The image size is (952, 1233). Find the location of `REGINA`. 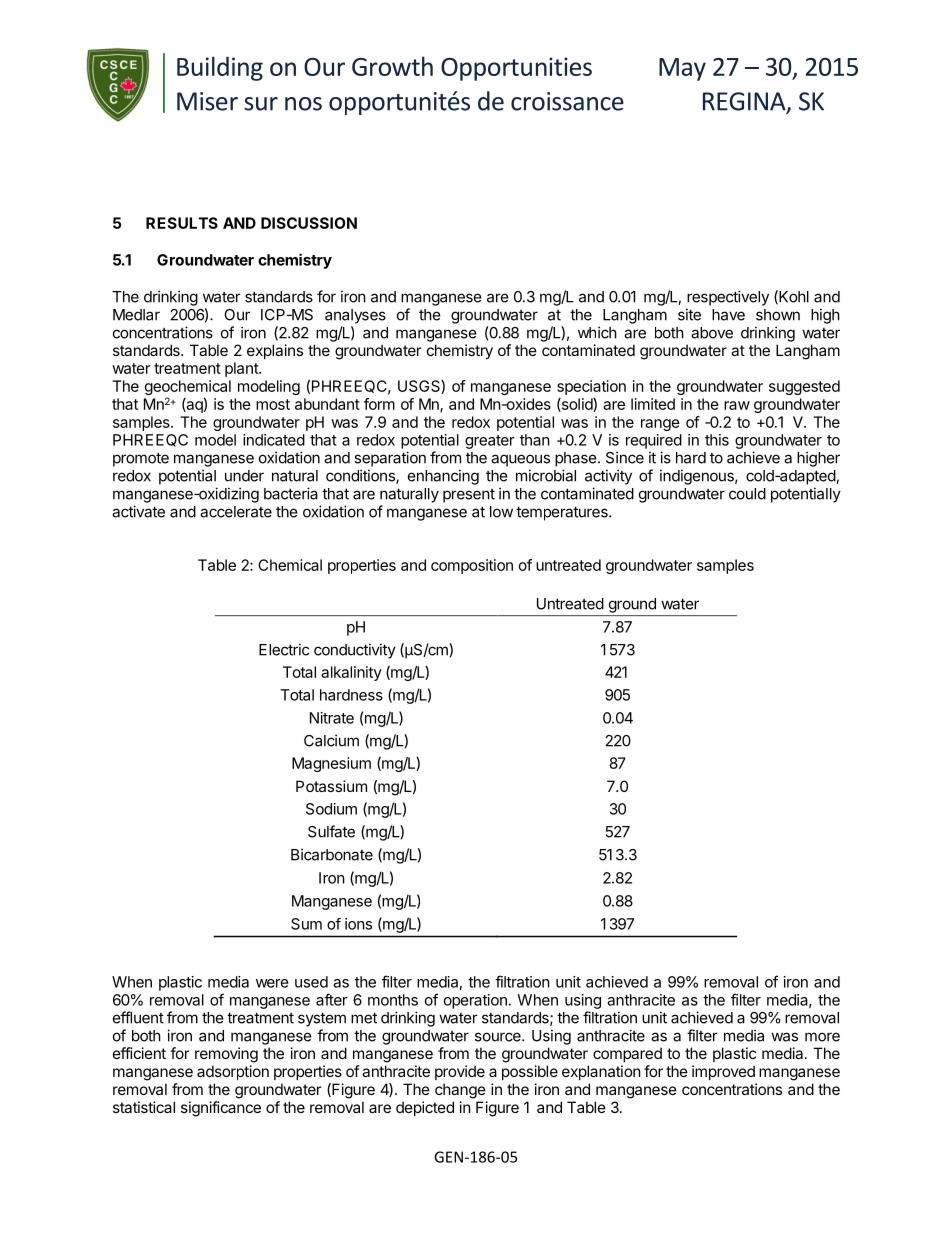

REGINA is located at coordinates (745, 102).
